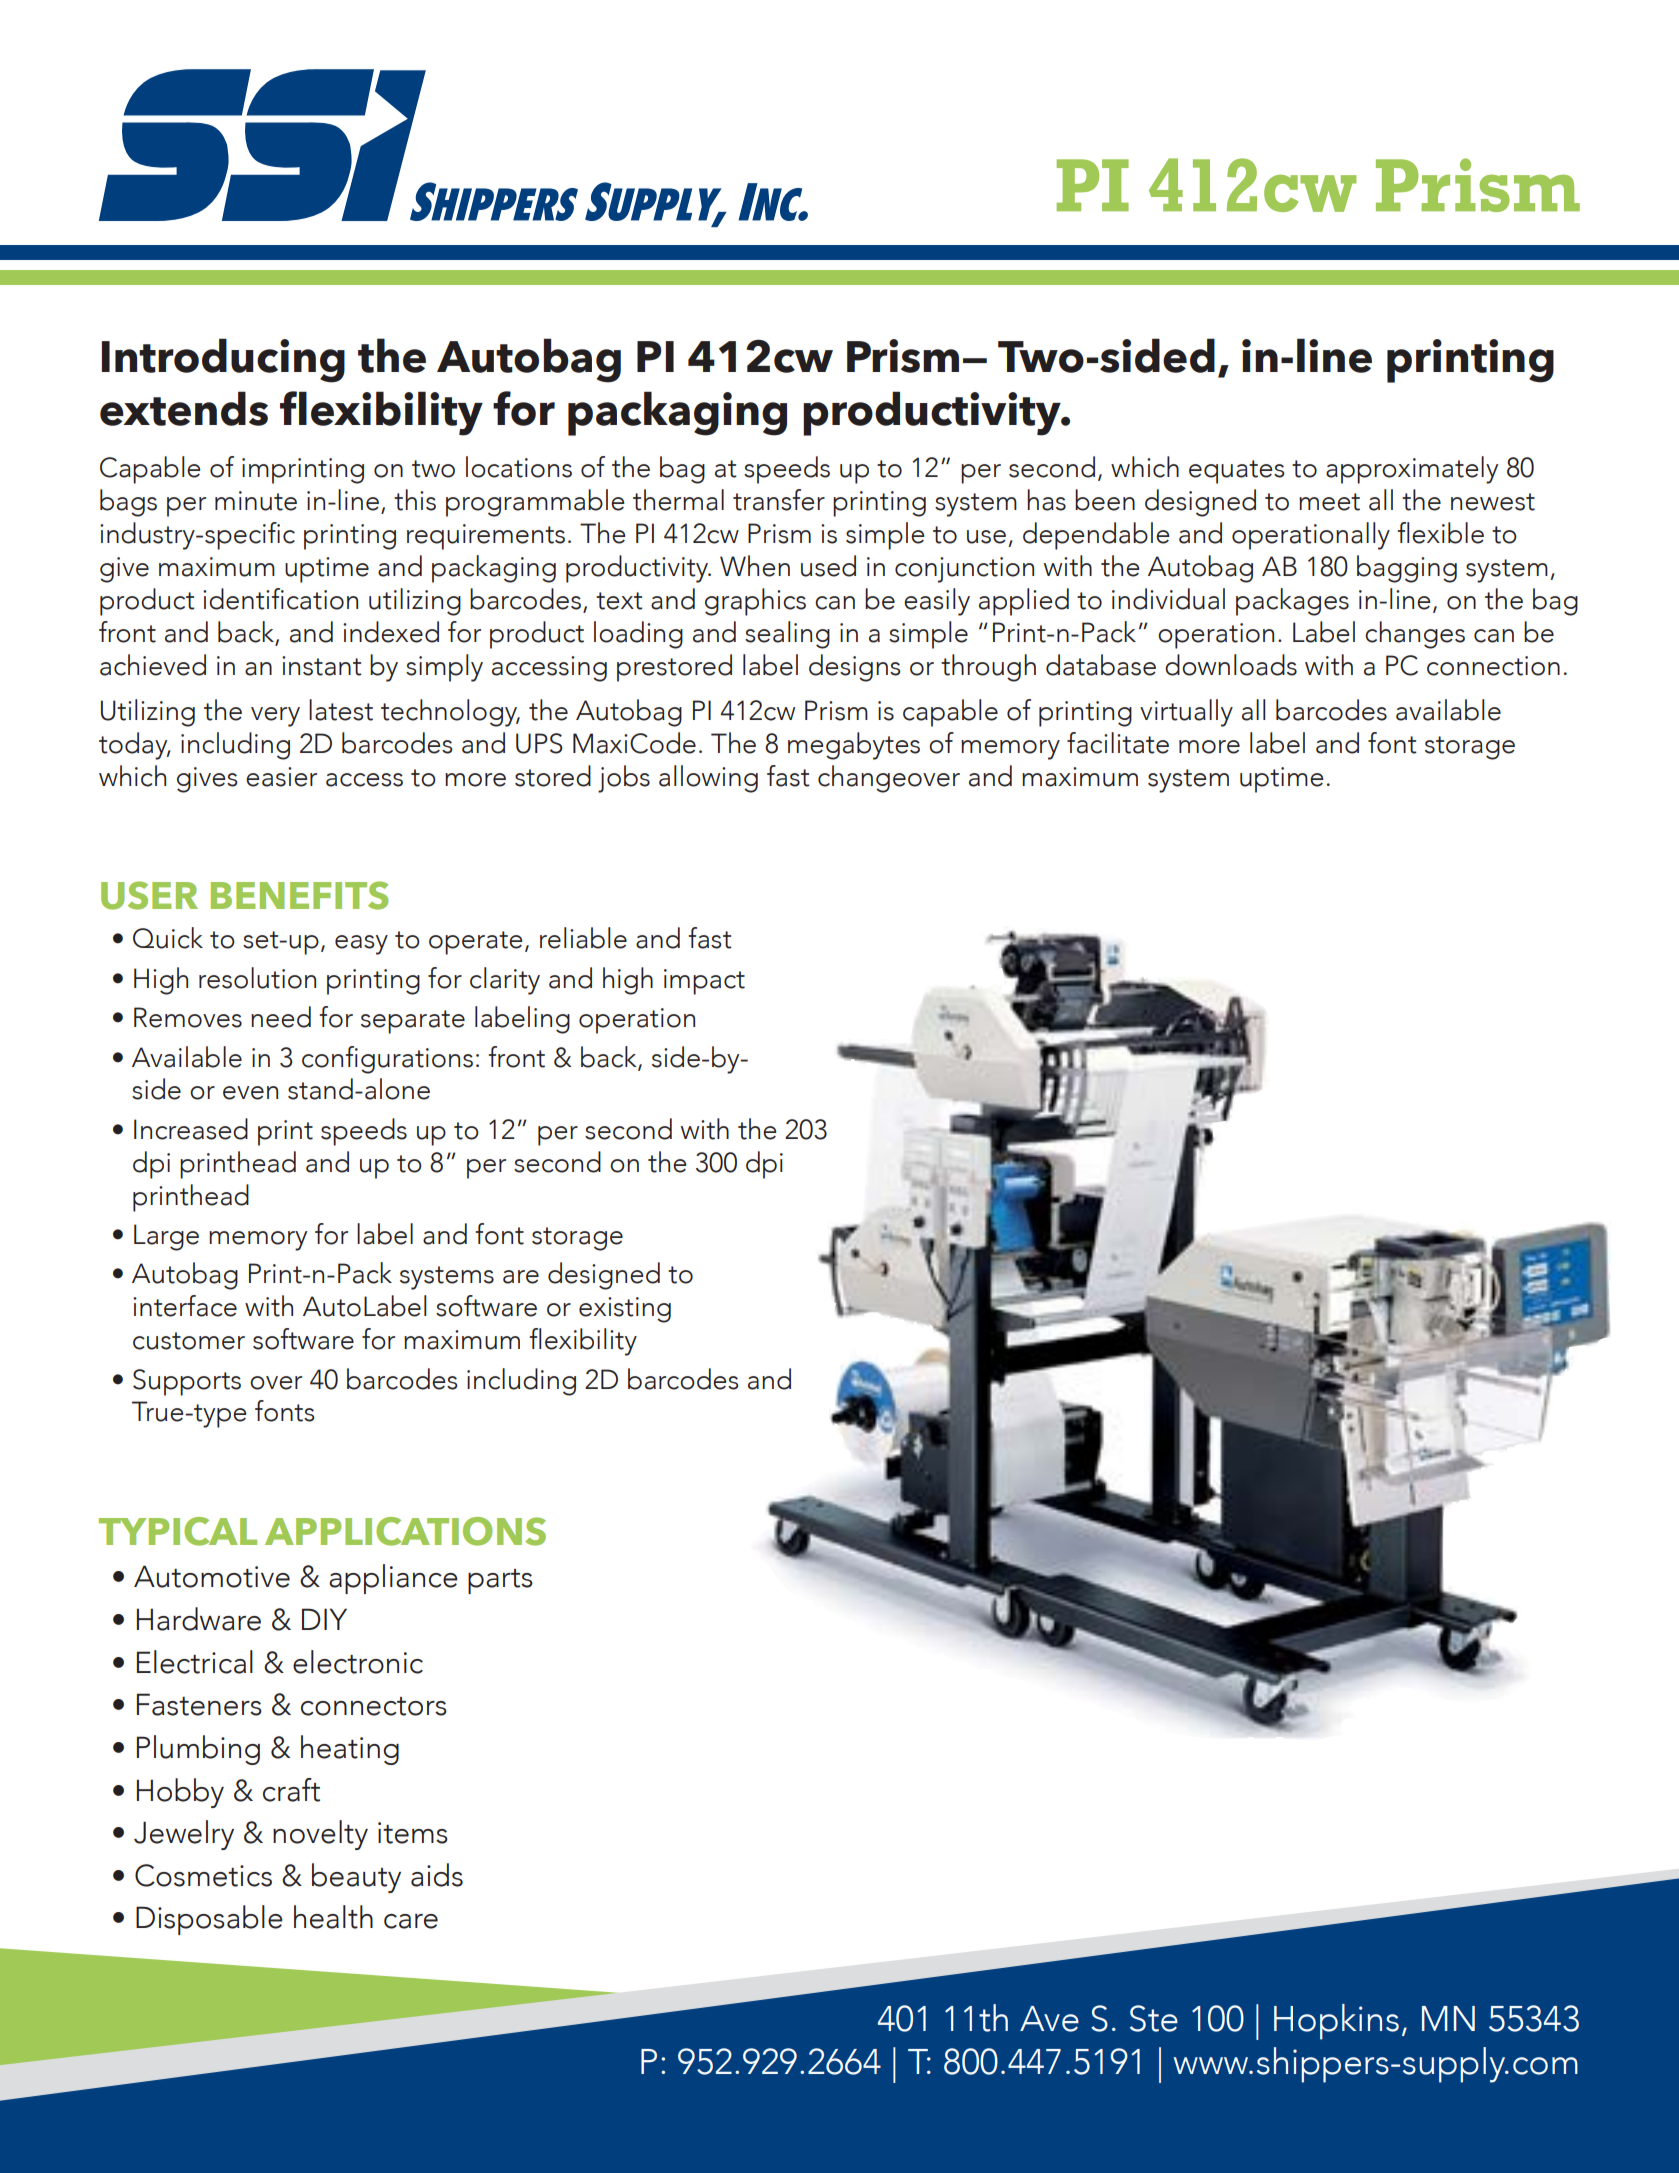  What do you see at coordinates (1336, 2022) in the screenshot?
I see `Hopkins` at bounding box center [1336, 2022].
